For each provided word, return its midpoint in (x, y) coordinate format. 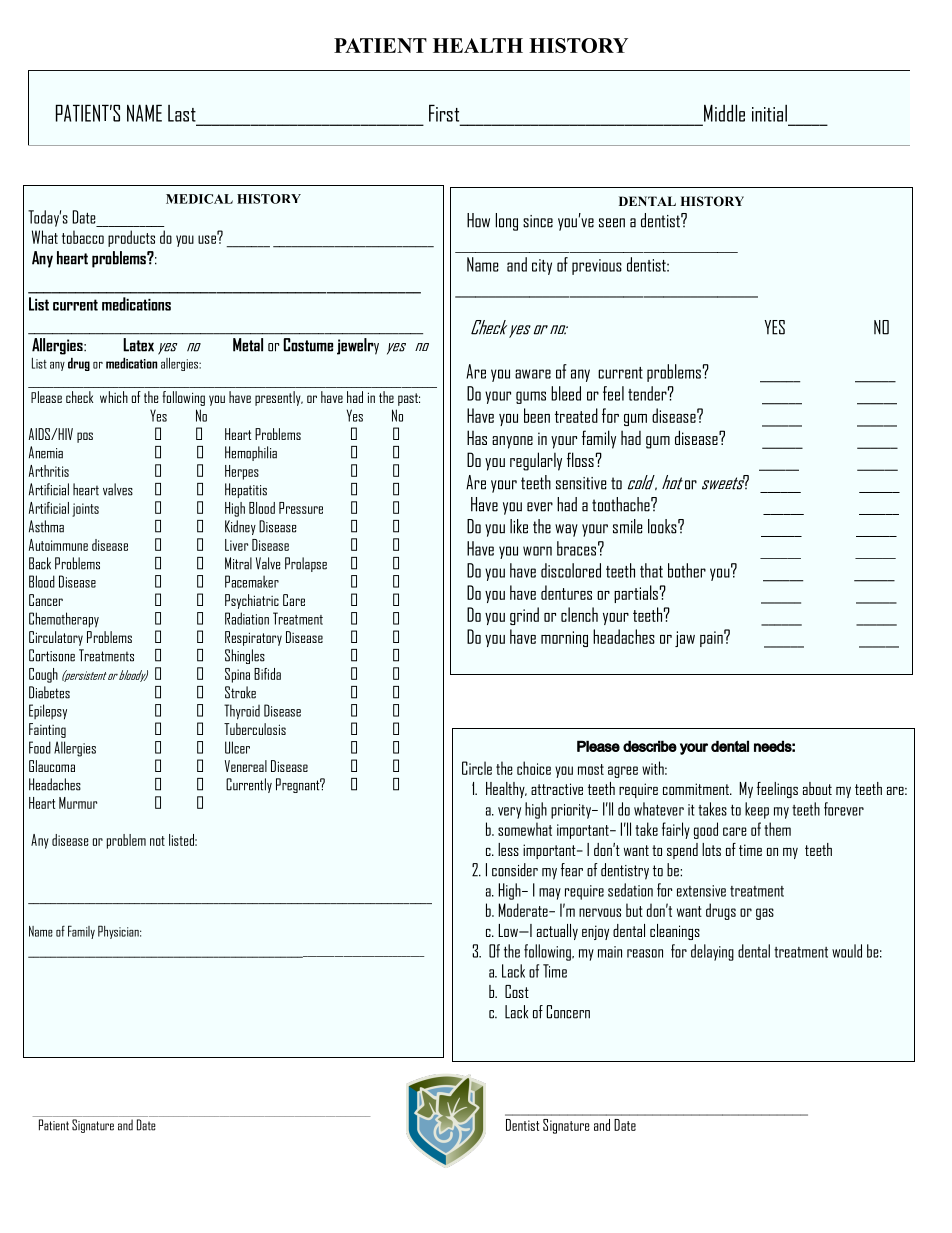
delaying (712, 952)
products (131, 238)
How (478, 220)
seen (612, 223)
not (157, 841)
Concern (568, 1012)
